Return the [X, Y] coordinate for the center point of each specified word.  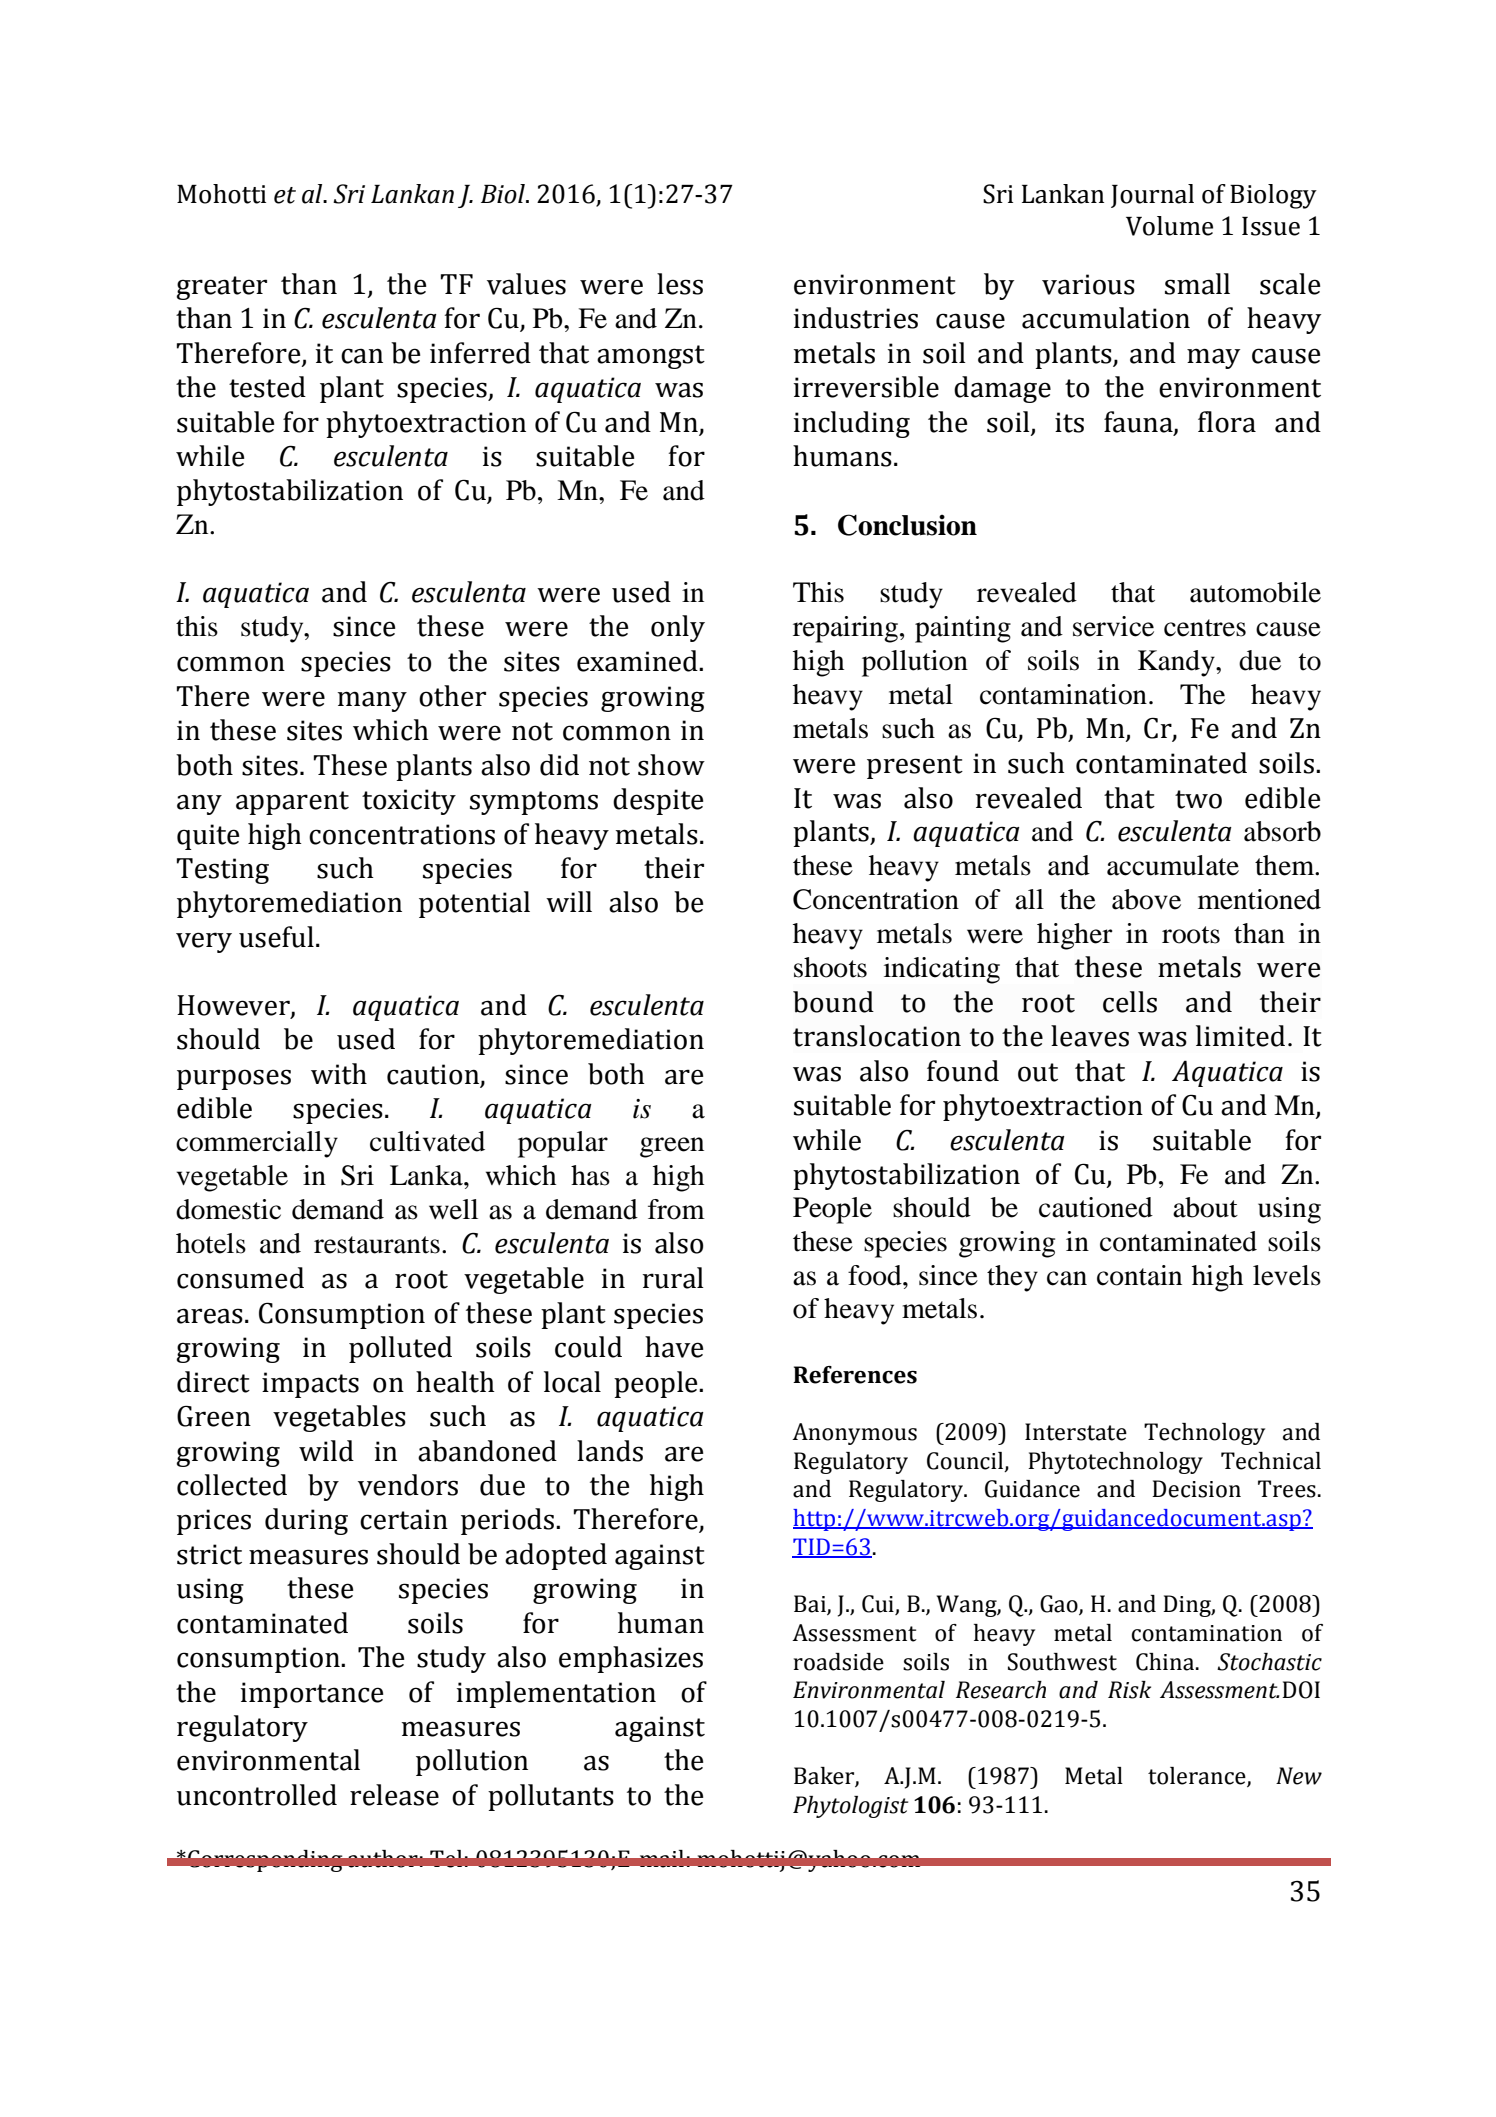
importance [312, 1695]
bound [833, 1002]
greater [221, 288]
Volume [1169, 226]
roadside [839, 1662]
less [680, 284]
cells [1130, 1002]
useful [276, 937]
